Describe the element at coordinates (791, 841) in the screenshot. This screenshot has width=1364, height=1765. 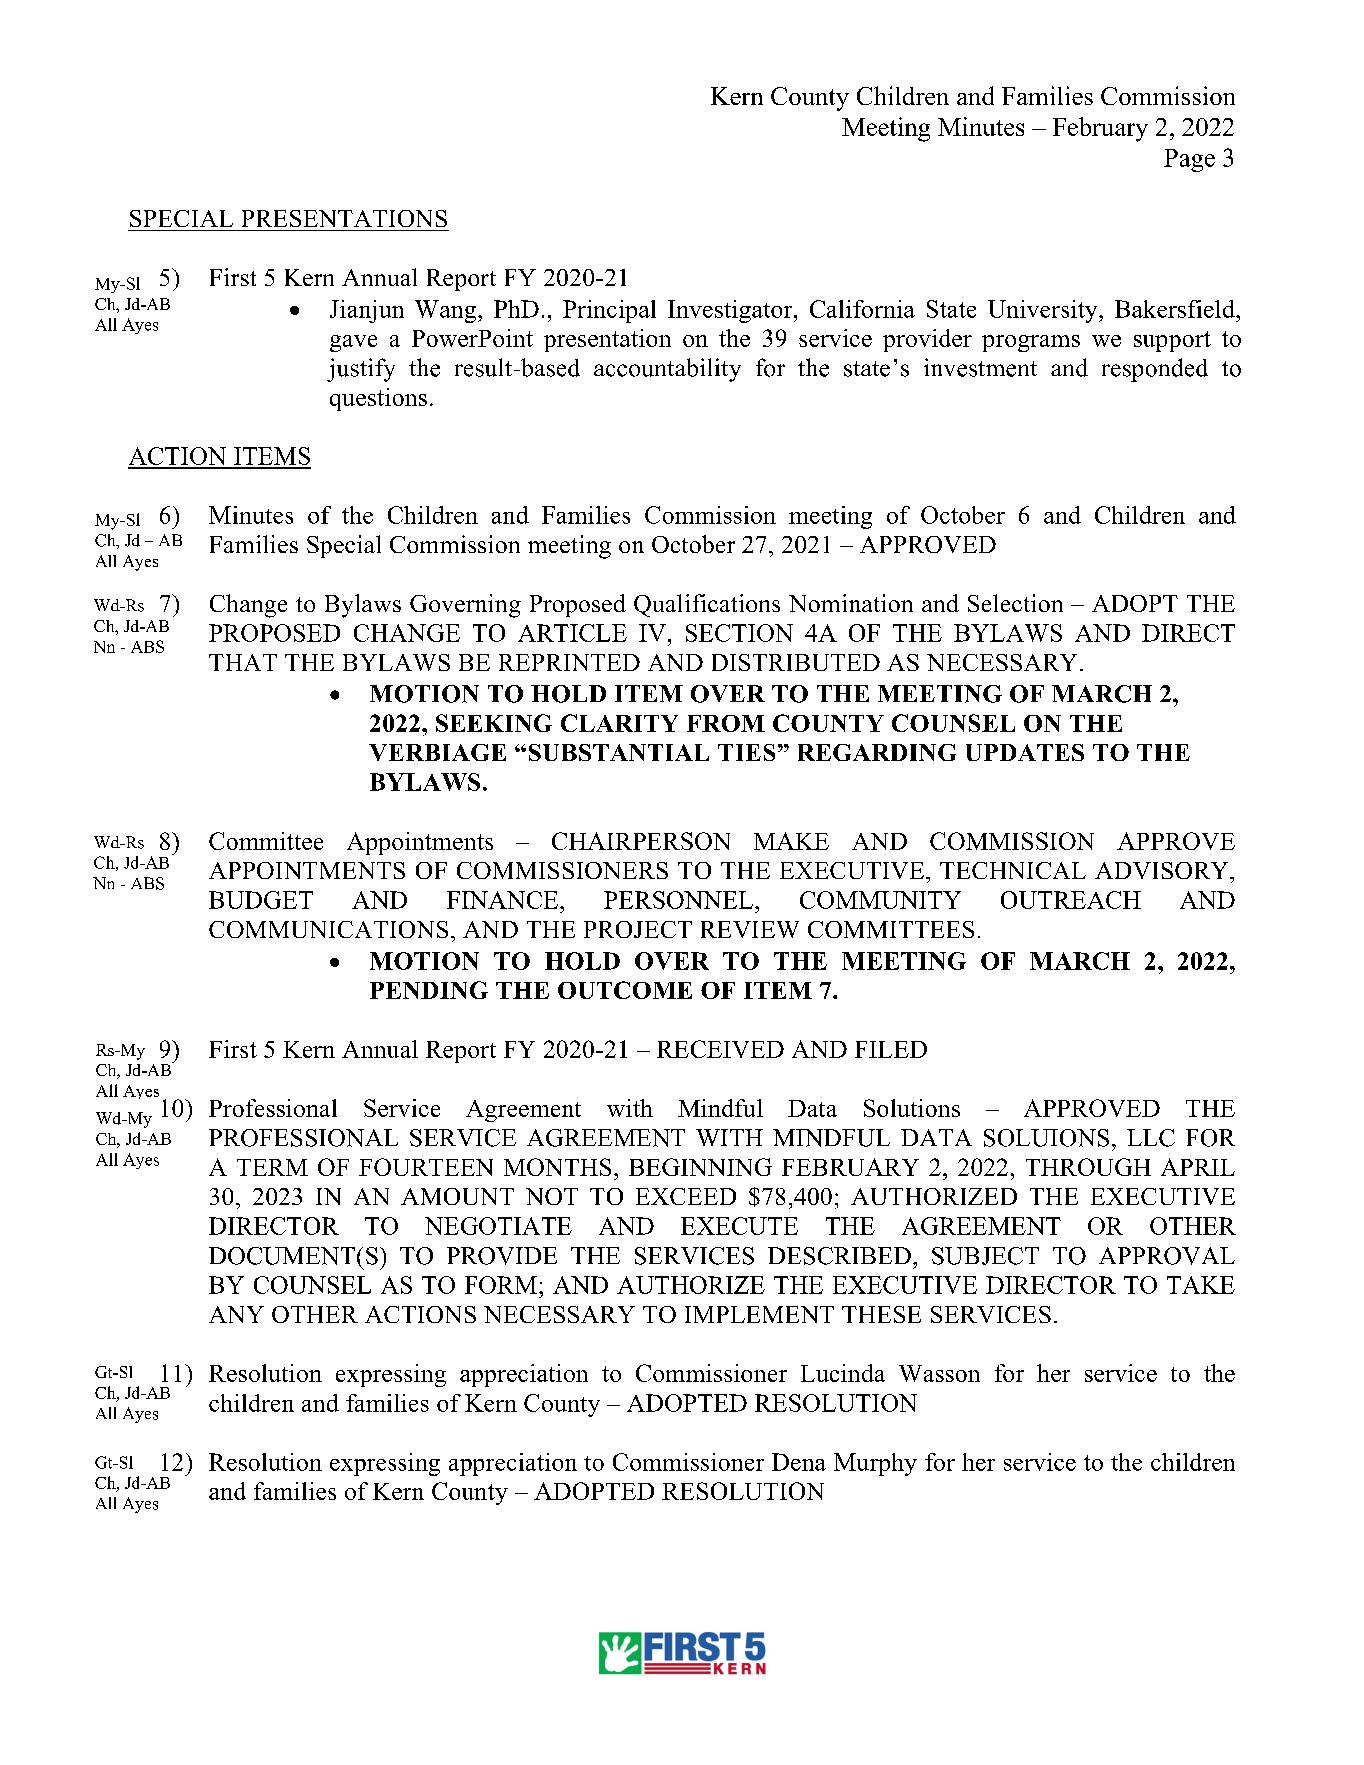
I see `MAKE` at that location.
